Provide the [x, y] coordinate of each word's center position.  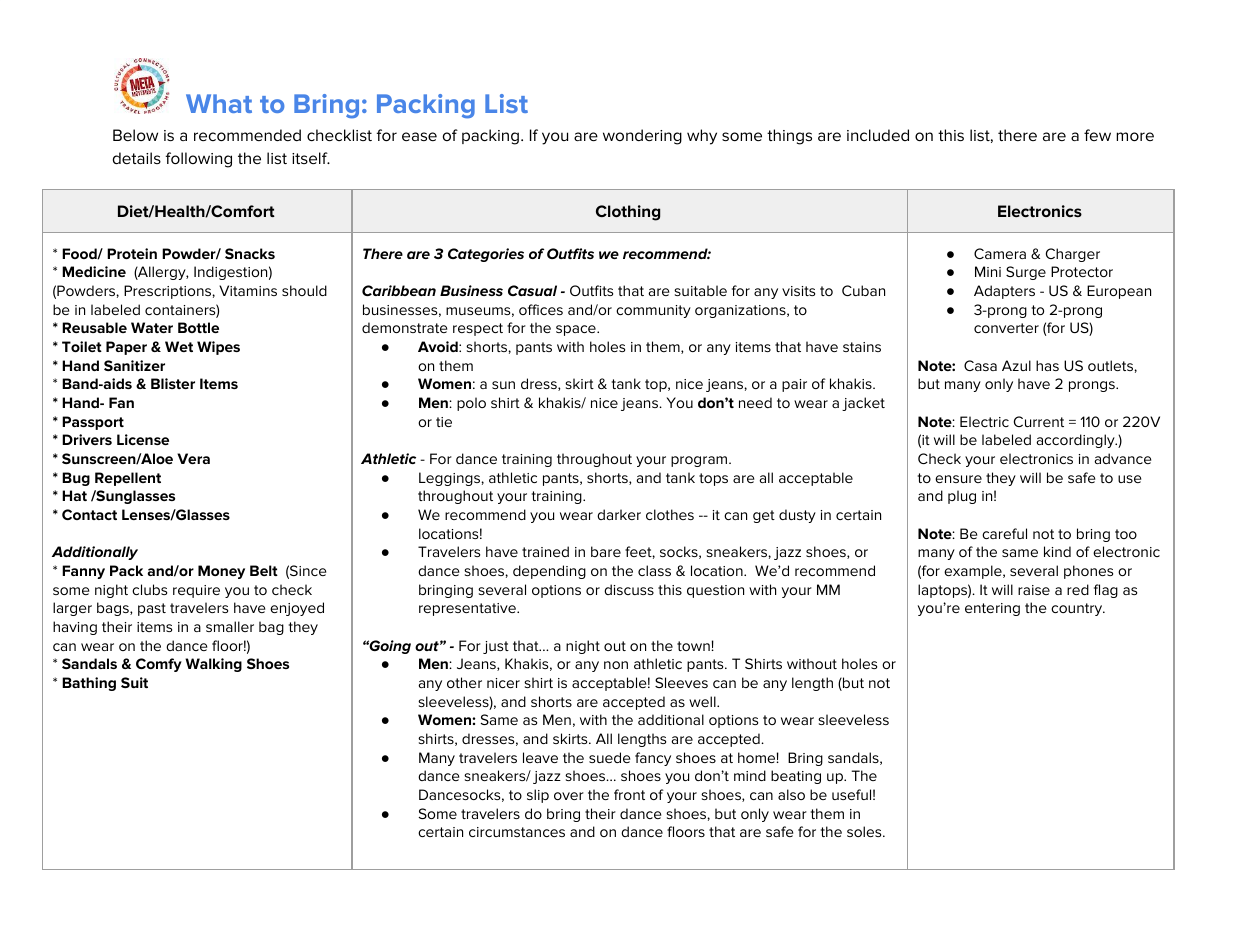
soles [865, 831]
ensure [958, 479]
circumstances [517, 832]
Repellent [128, 479]
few [1097, 135]
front [629, 794]
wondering [642, 137]
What [219, 103]
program [700, 461]
